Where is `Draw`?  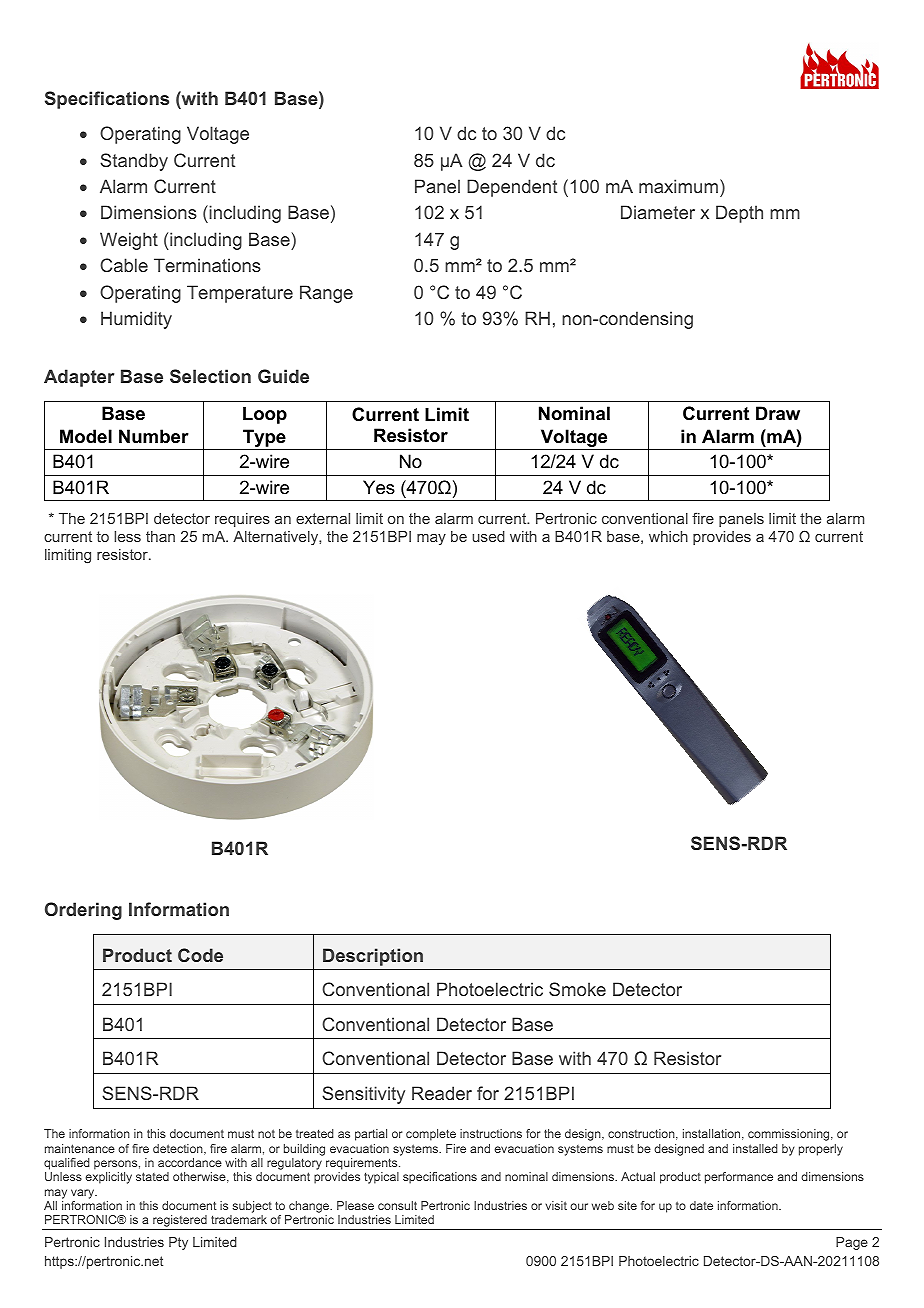 Draw is located at coordinates (778, 413).
